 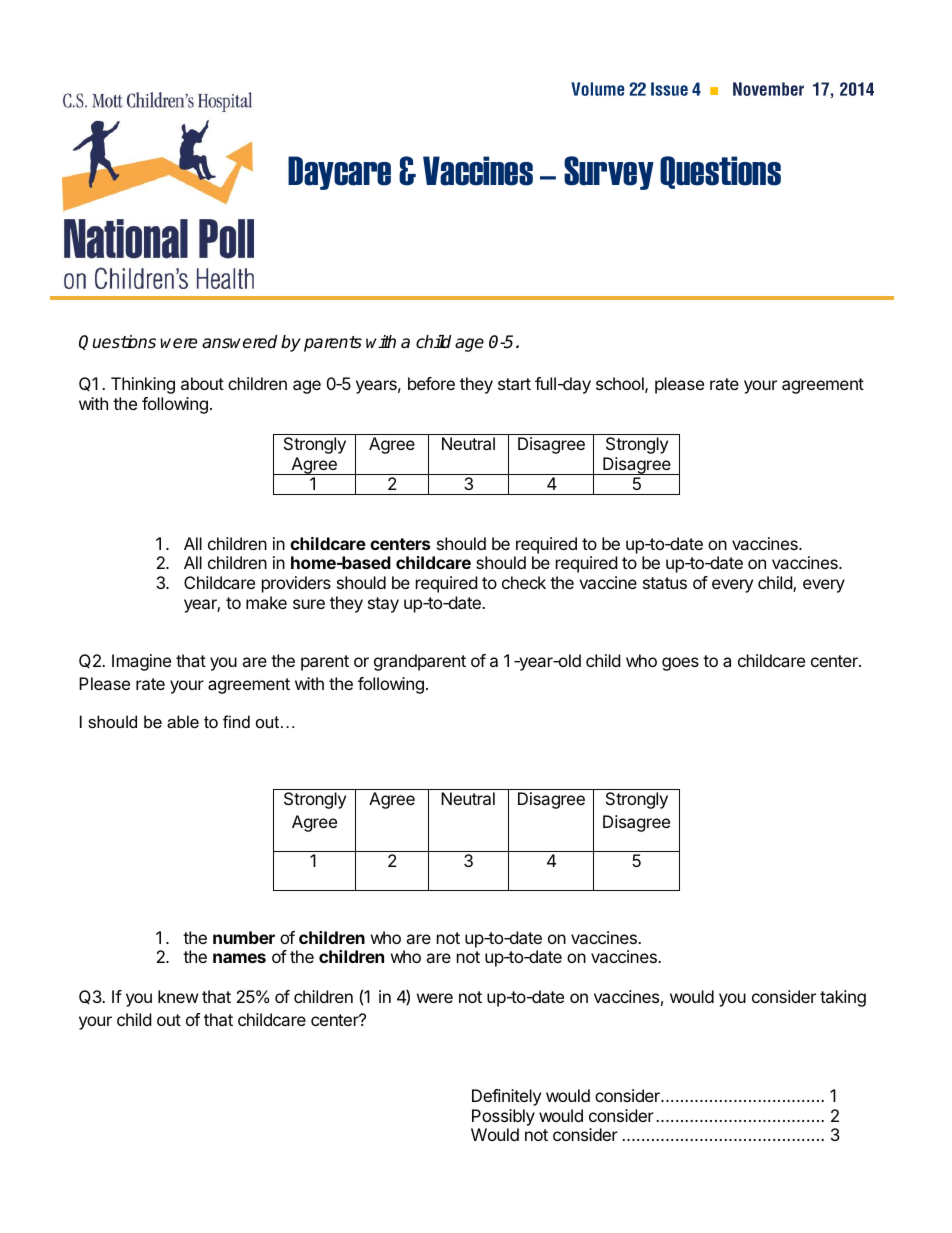 What do you see at coordinates (843, 998) in the image?
I see `taking` at bounding box center [843, 998].
